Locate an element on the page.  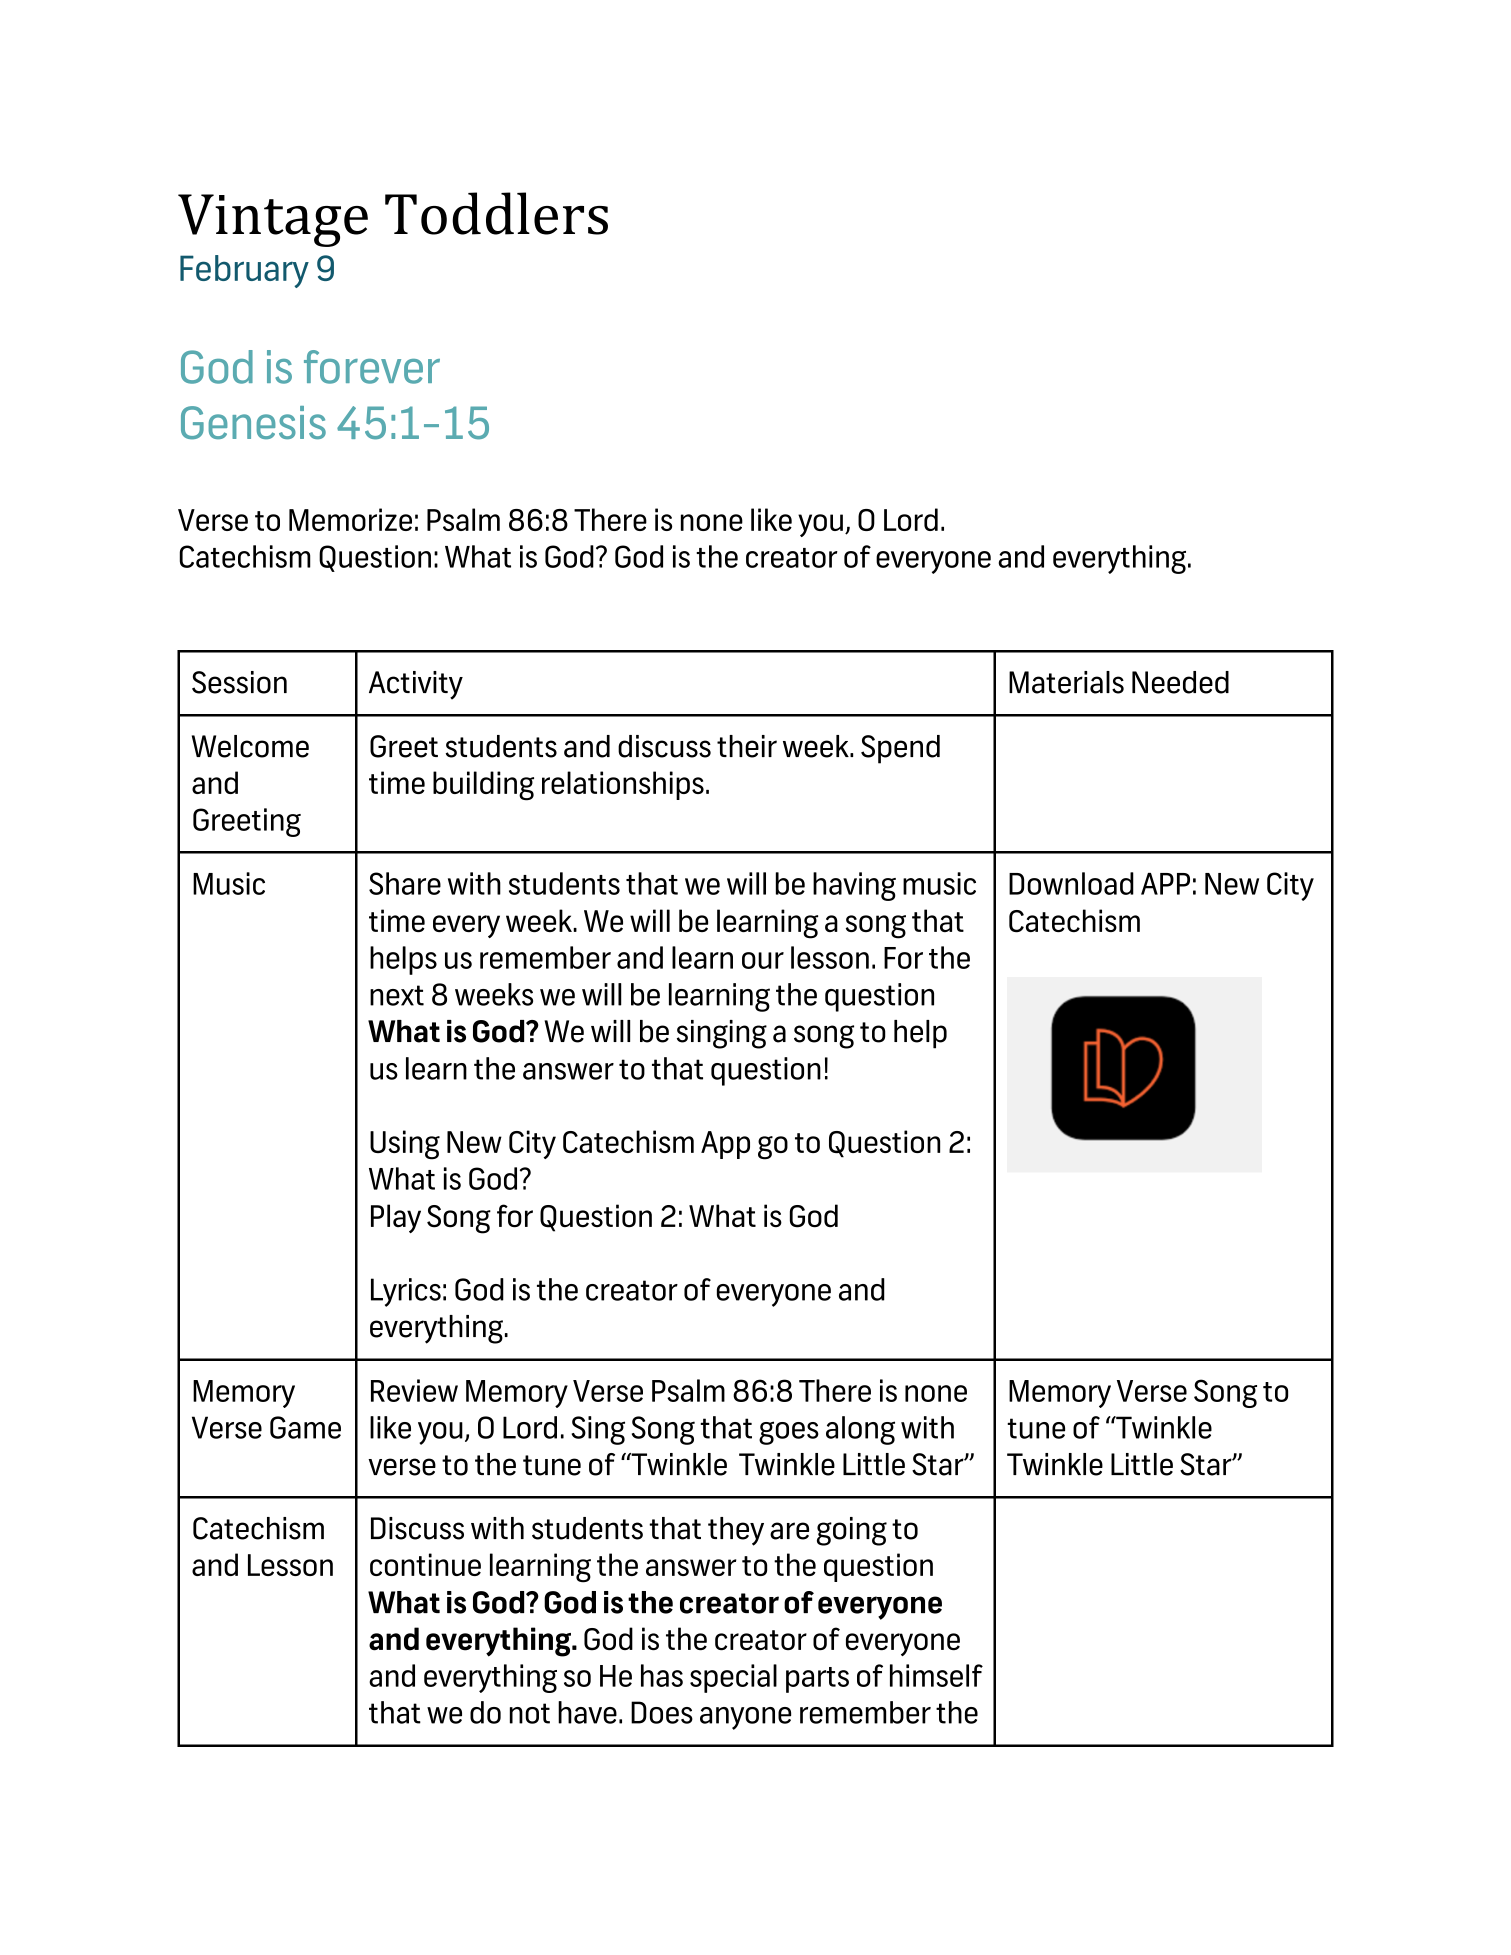
Download is located at coordinates (1071, 883).
